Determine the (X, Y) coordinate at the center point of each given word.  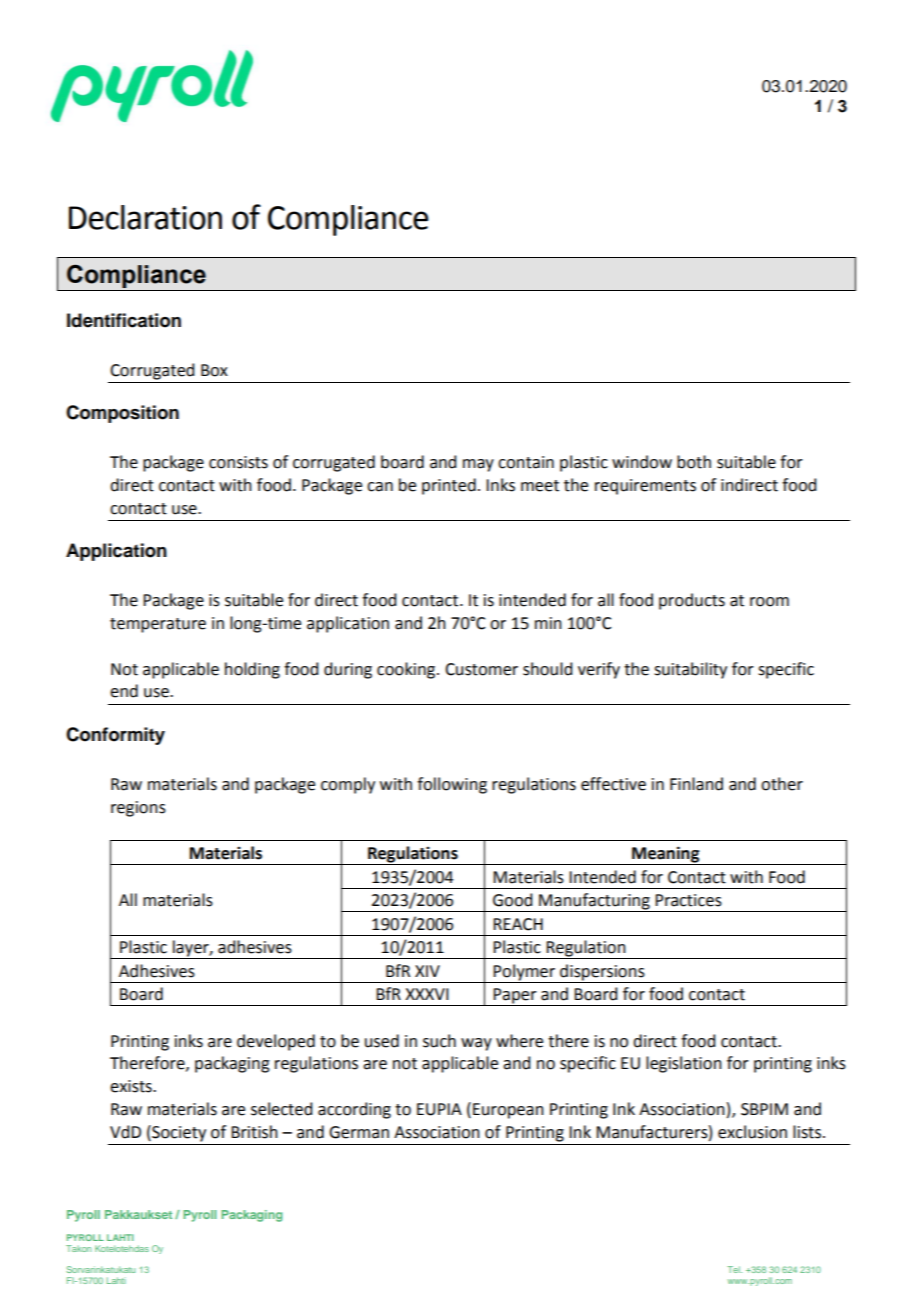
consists (238, 462)
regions (138, 809)
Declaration (145, 217)
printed (449, 486)
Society (178, 1133)
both (694, 462)
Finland (696, 784)
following (452, 785)
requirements (645, 487)
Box (214, 370)
